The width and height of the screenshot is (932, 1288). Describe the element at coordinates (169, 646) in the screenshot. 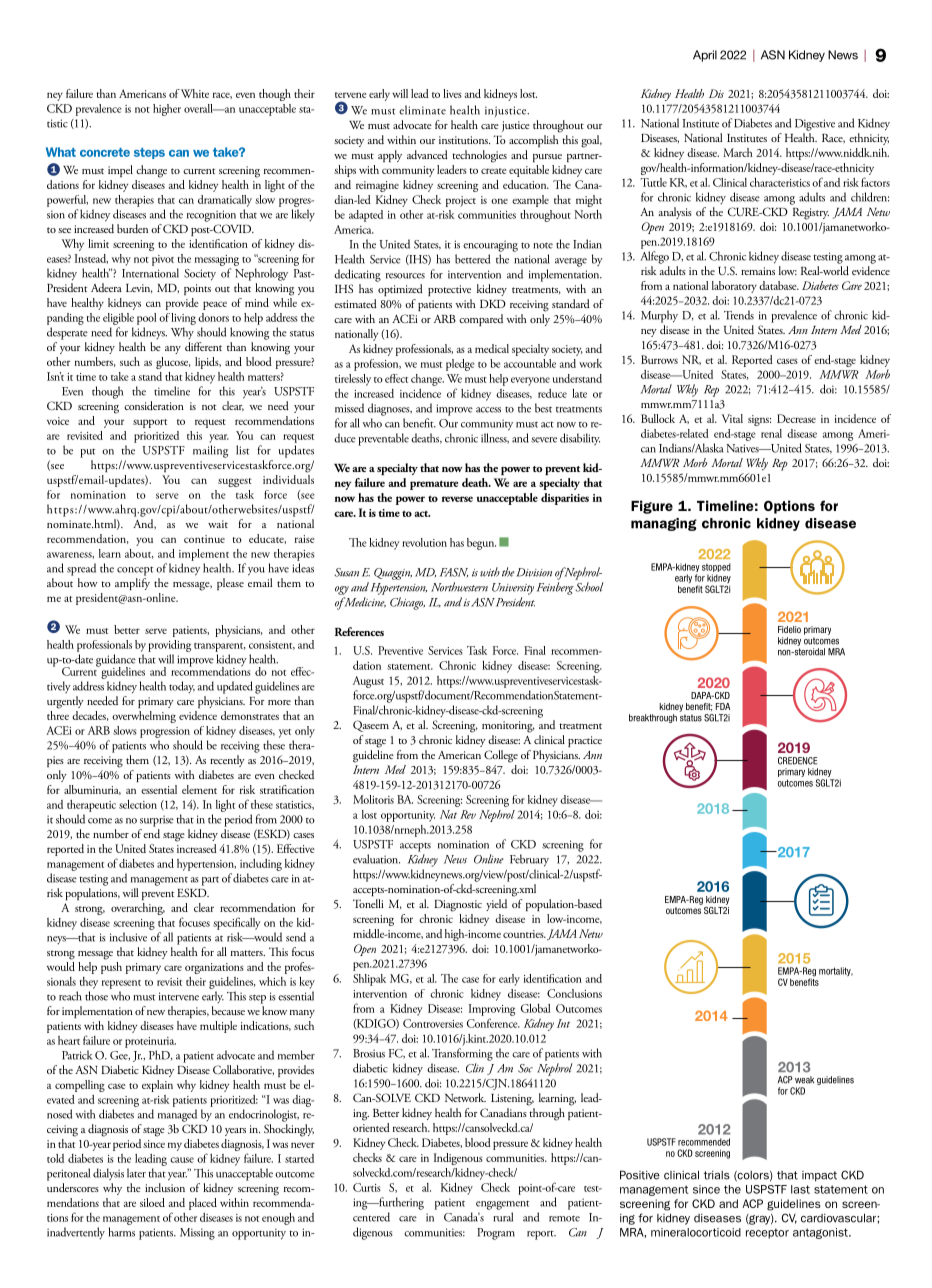

I see `providing` at that location.
